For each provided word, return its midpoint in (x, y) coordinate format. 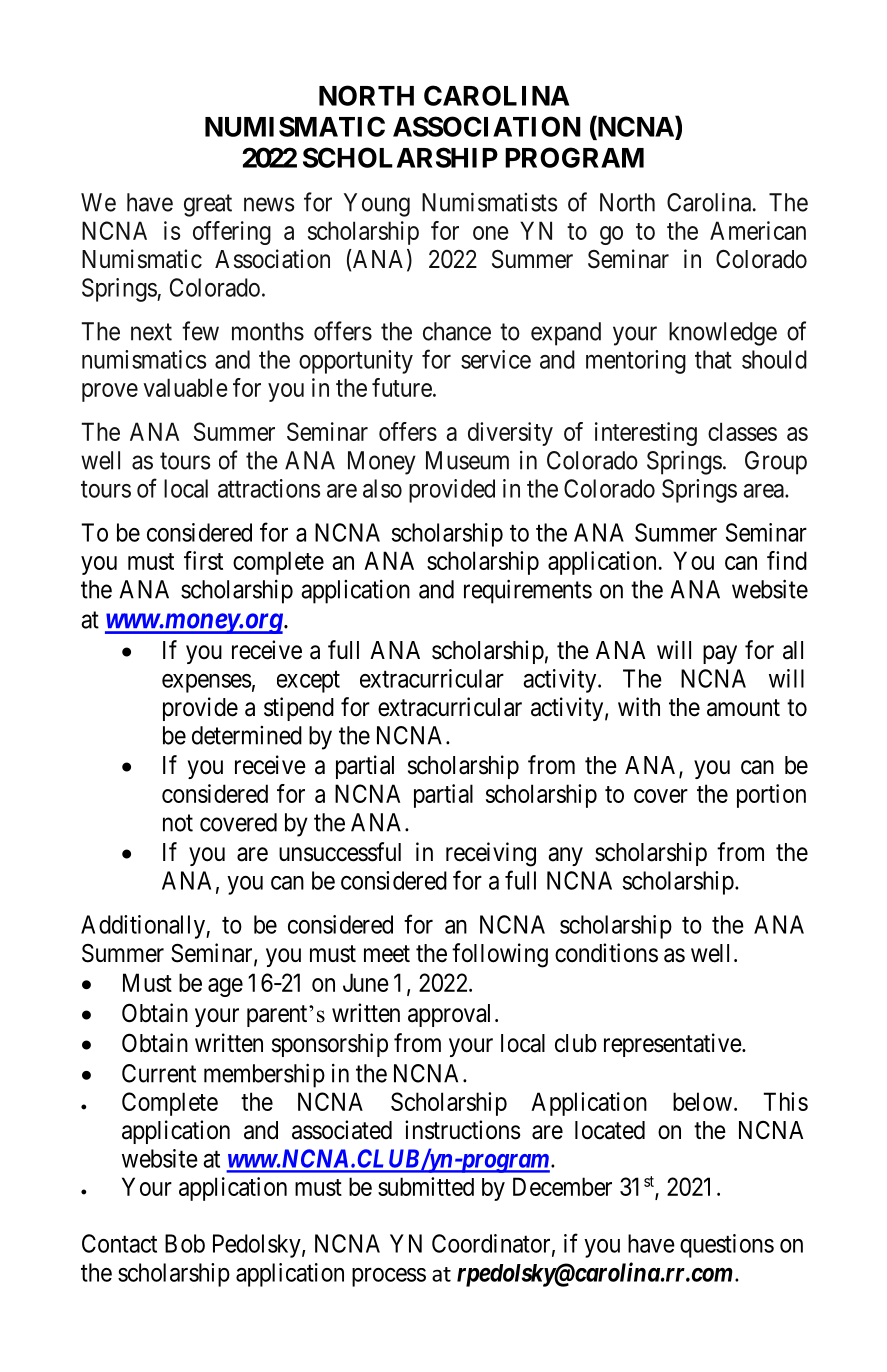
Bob (185, 1243)
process (389, 1277)
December (562, 1186)
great (208, 205)
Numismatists (489, 202)
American (758, 230)
